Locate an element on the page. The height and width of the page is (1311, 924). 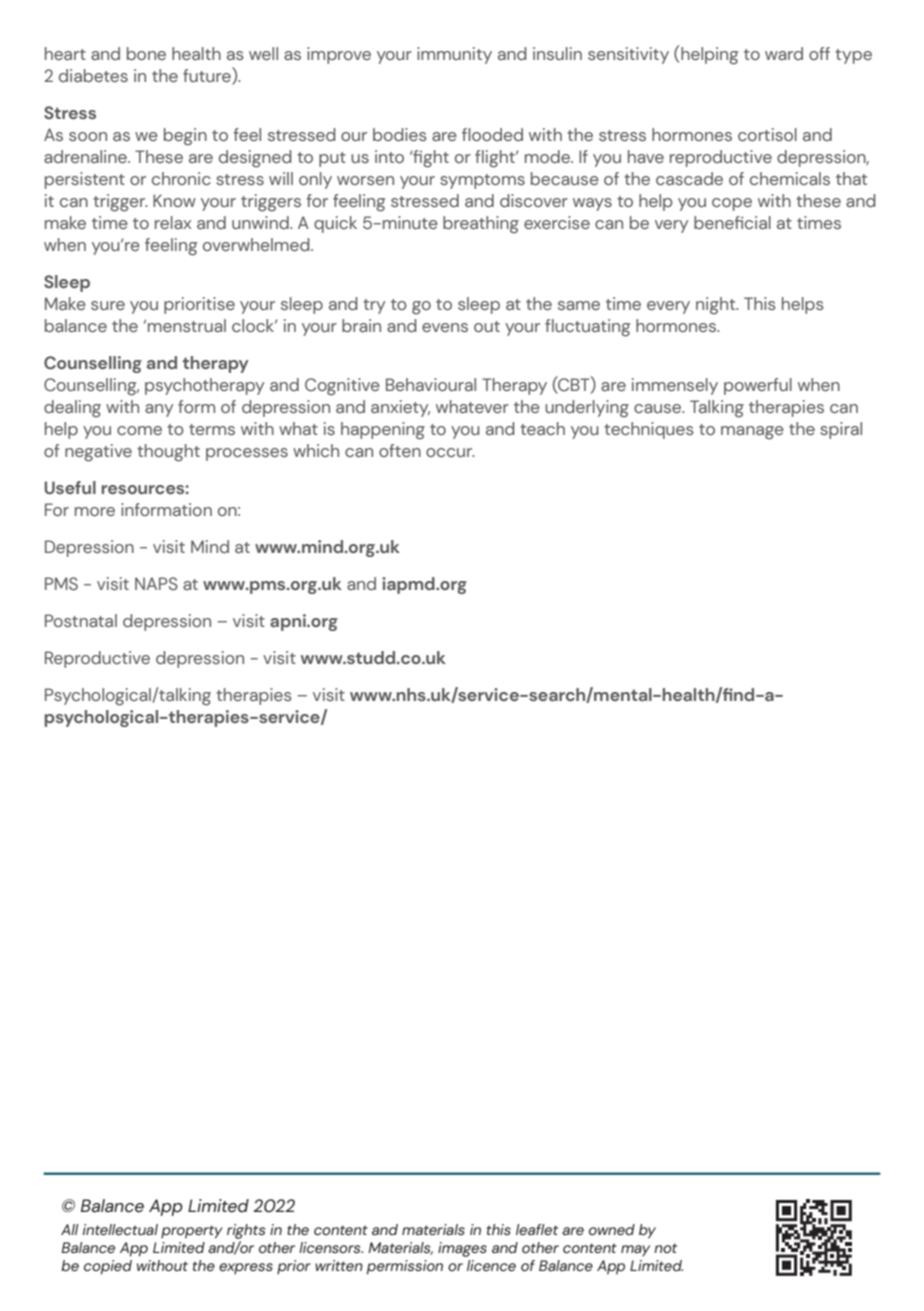
immunity is located at coordinates (454, 55).
